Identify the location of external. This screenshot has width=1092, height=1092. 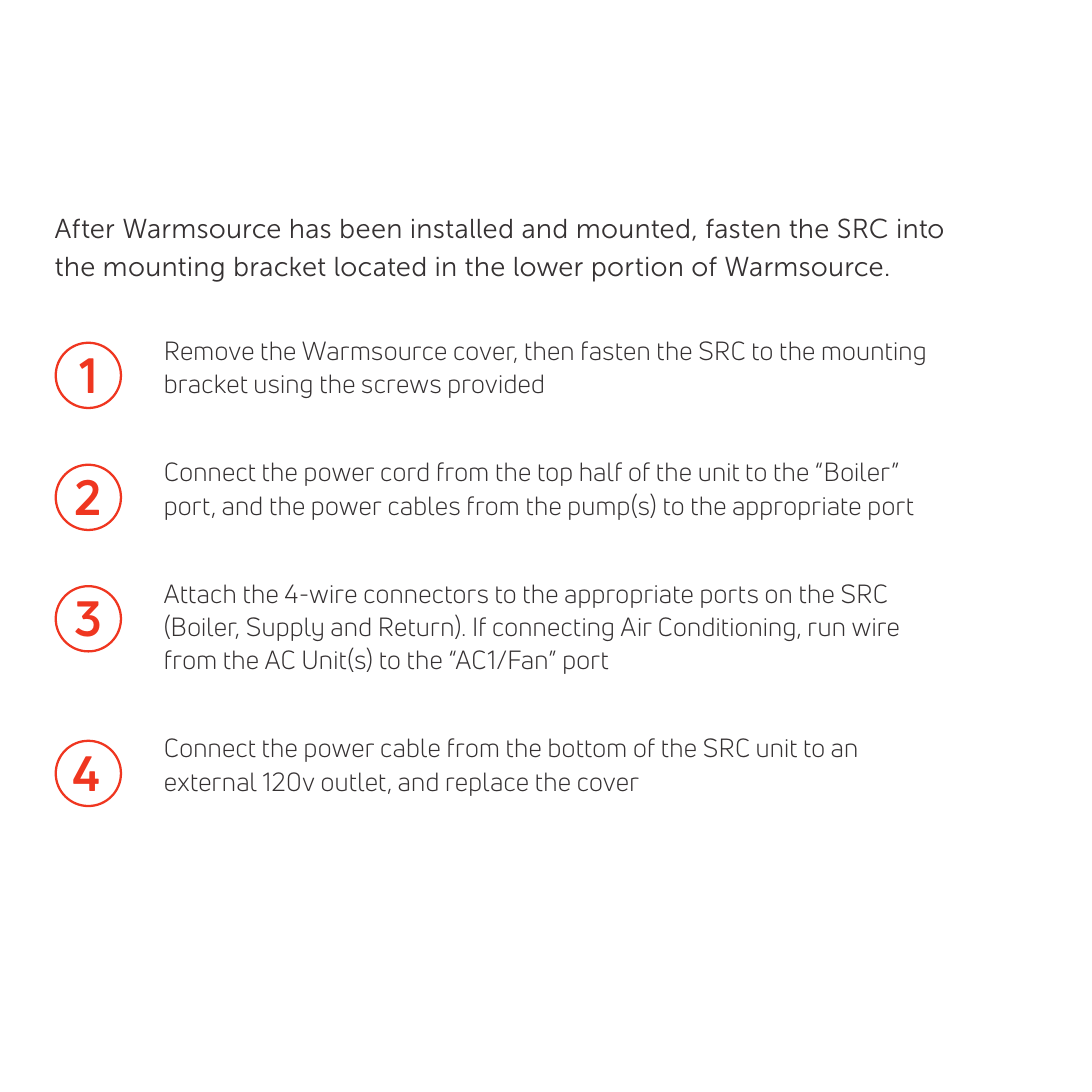
(211, 782).
